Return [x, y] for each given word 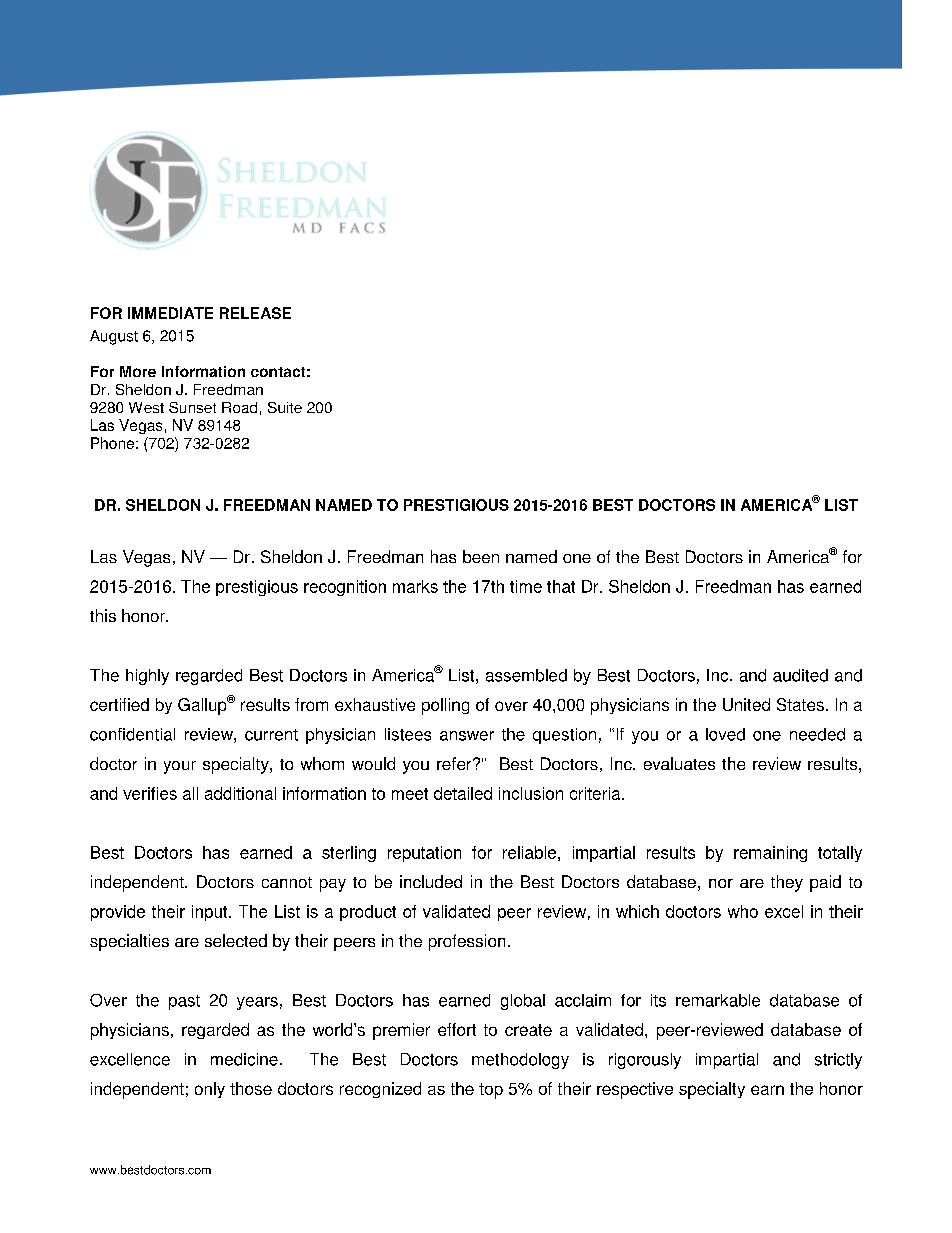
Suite [285, 407]
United [746, 704]
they [787, 883]
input [211, 913]
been [481, 556]
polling [445, 706]
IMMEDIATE [170, 313]
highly [147, 677]
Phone [112, 443]
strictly [838, 1061]
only [210, 1090]
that [561, 586]
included [431, 881]
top [491, 1091]
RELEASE [255, 313]
